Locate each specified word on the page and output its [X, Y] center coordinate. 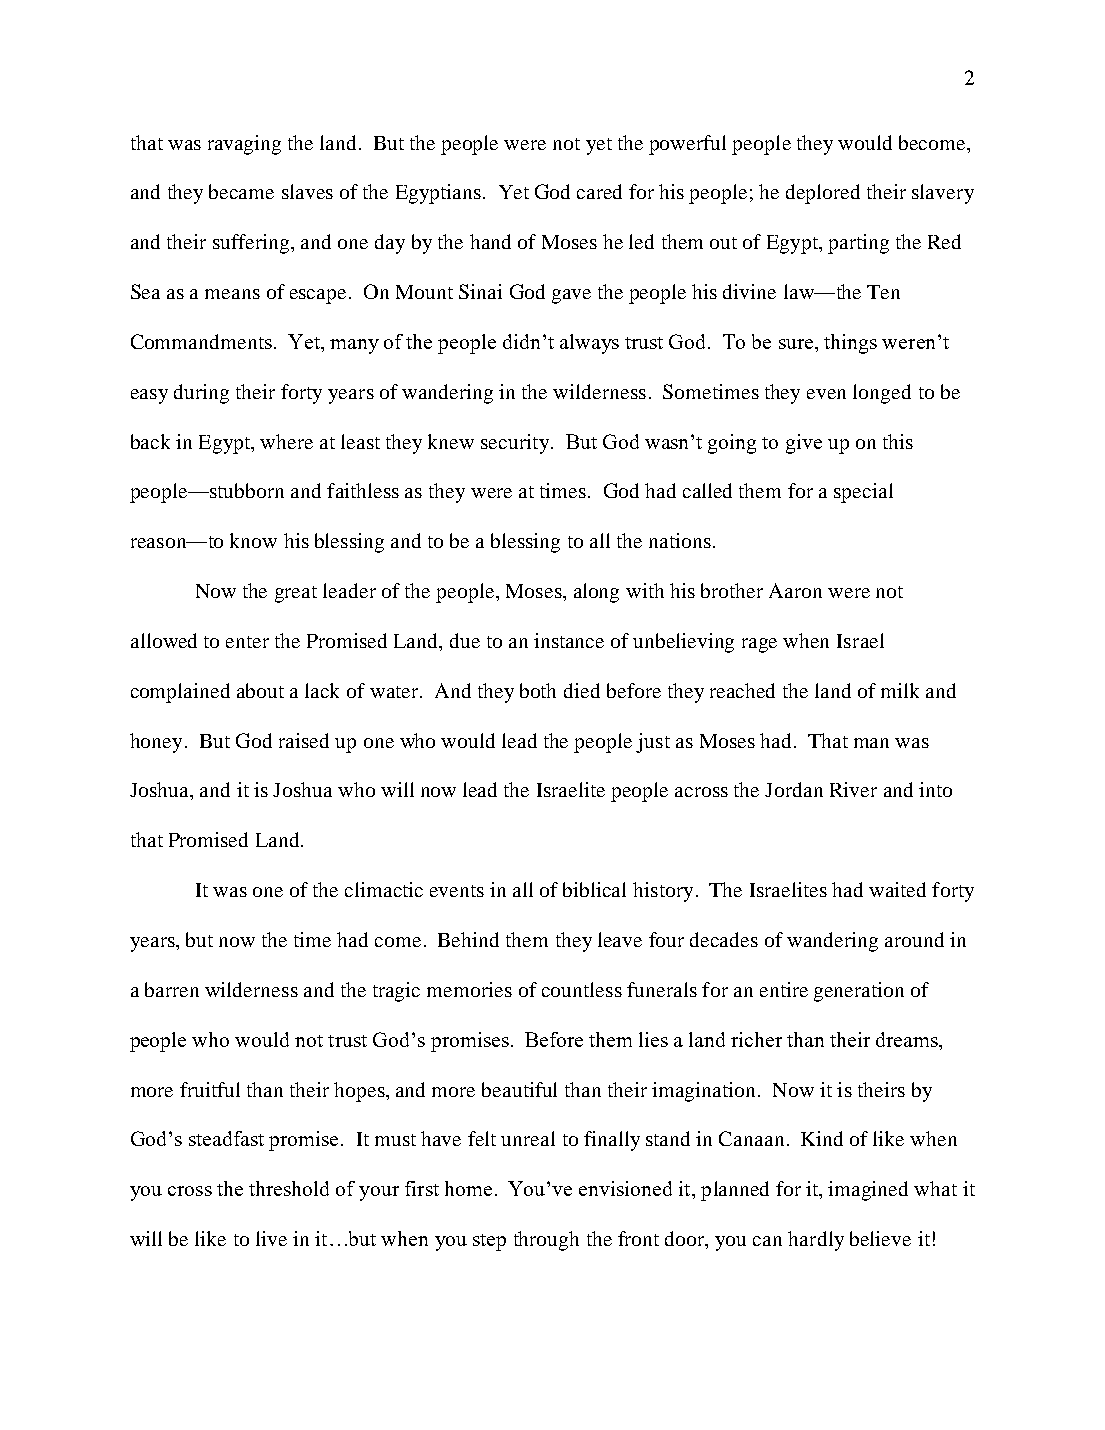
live [271, 1238]
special [863, 493]
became [241, 191]
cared [599, 191]
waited [897, 889]
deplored [823, 194]
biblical [594, 889]
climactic [384, 889]
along [596, 593]
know [253, 540]
